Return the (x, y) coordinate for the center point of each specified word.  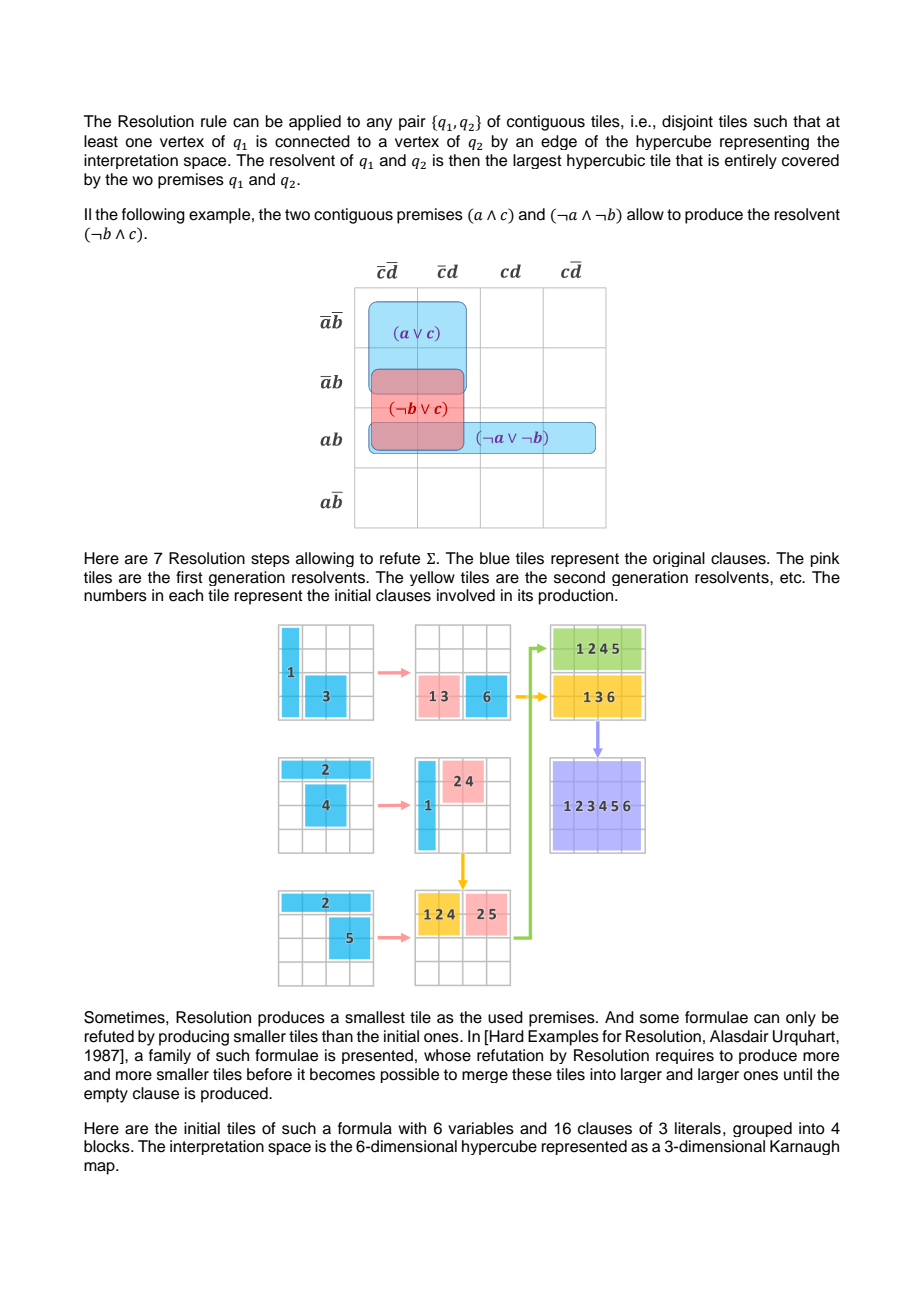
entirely (751, 161)
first (189, 577)
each (186, 595)
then (464, 160)
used (505, 1017)
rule (214, 121)
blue (495, 558)
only (801, 1019)
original (679, 559)
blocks (108, 1146)
